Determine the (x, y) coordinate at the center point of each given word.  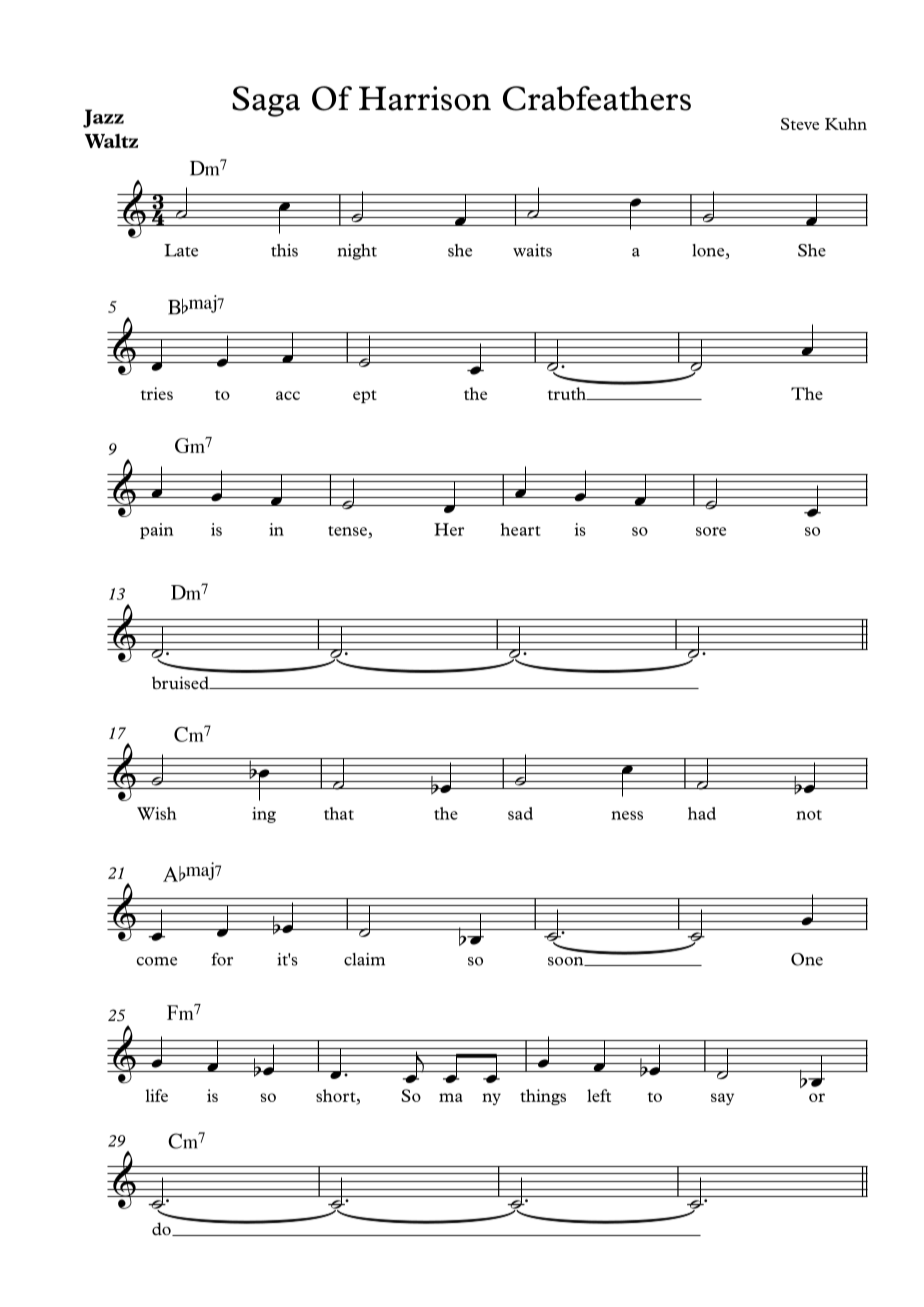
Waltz (111, 141)
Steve (800, 124)
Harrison (425, 98)
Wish (157, 813)
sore (711, 531)
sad (520, 813)
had (702, 813)
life (157, 1095)
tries (156, 393)
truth (568, 393)
